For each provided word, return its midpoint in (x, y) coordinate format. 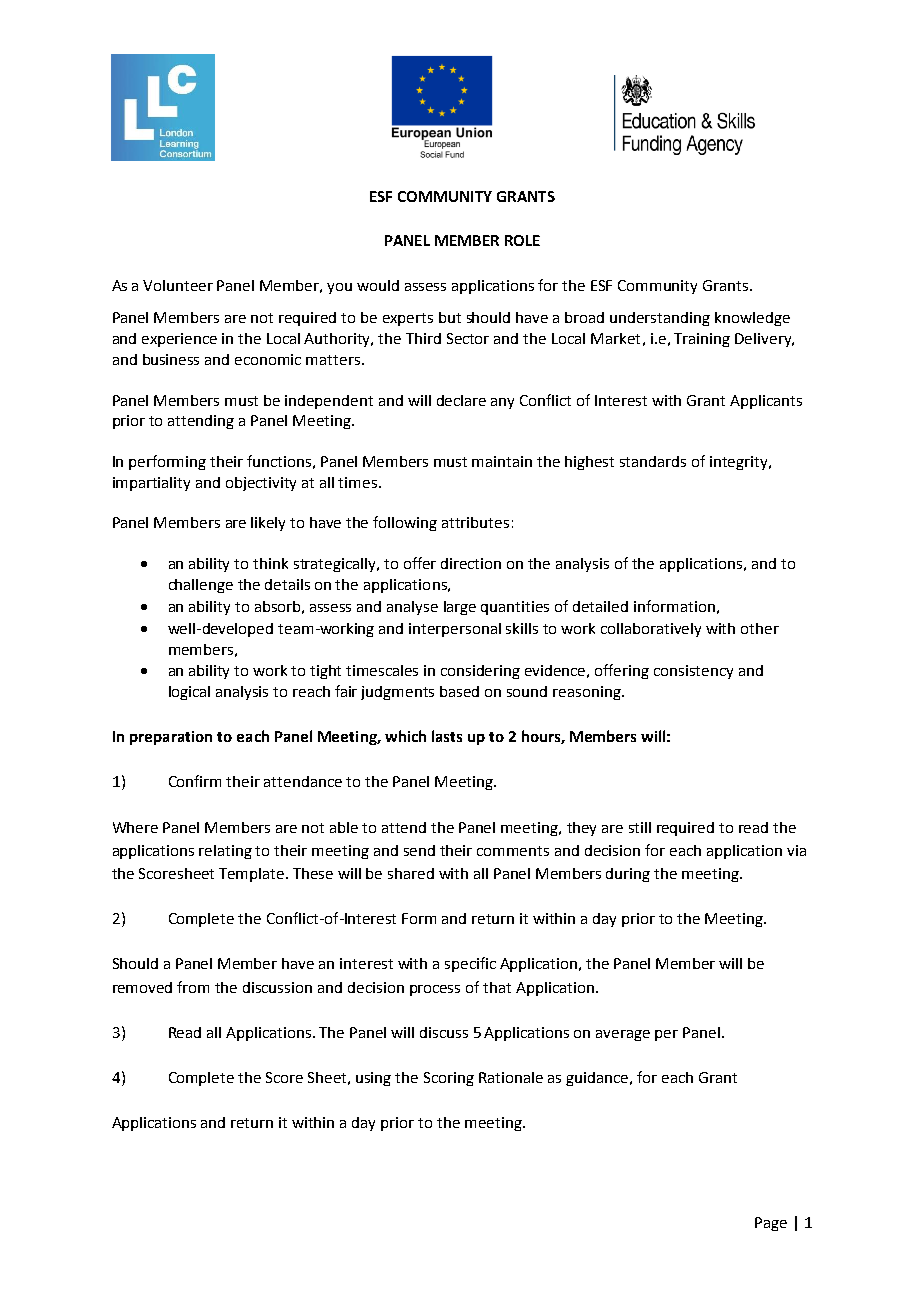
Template (253, 875)
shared (411, 873)
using (373, 1079)
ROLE (522, 240)
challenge (201, 586)
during (628, 875)
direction (471, 563)
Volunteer (178, 285)
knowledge (752, 319)
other (760, 628)
